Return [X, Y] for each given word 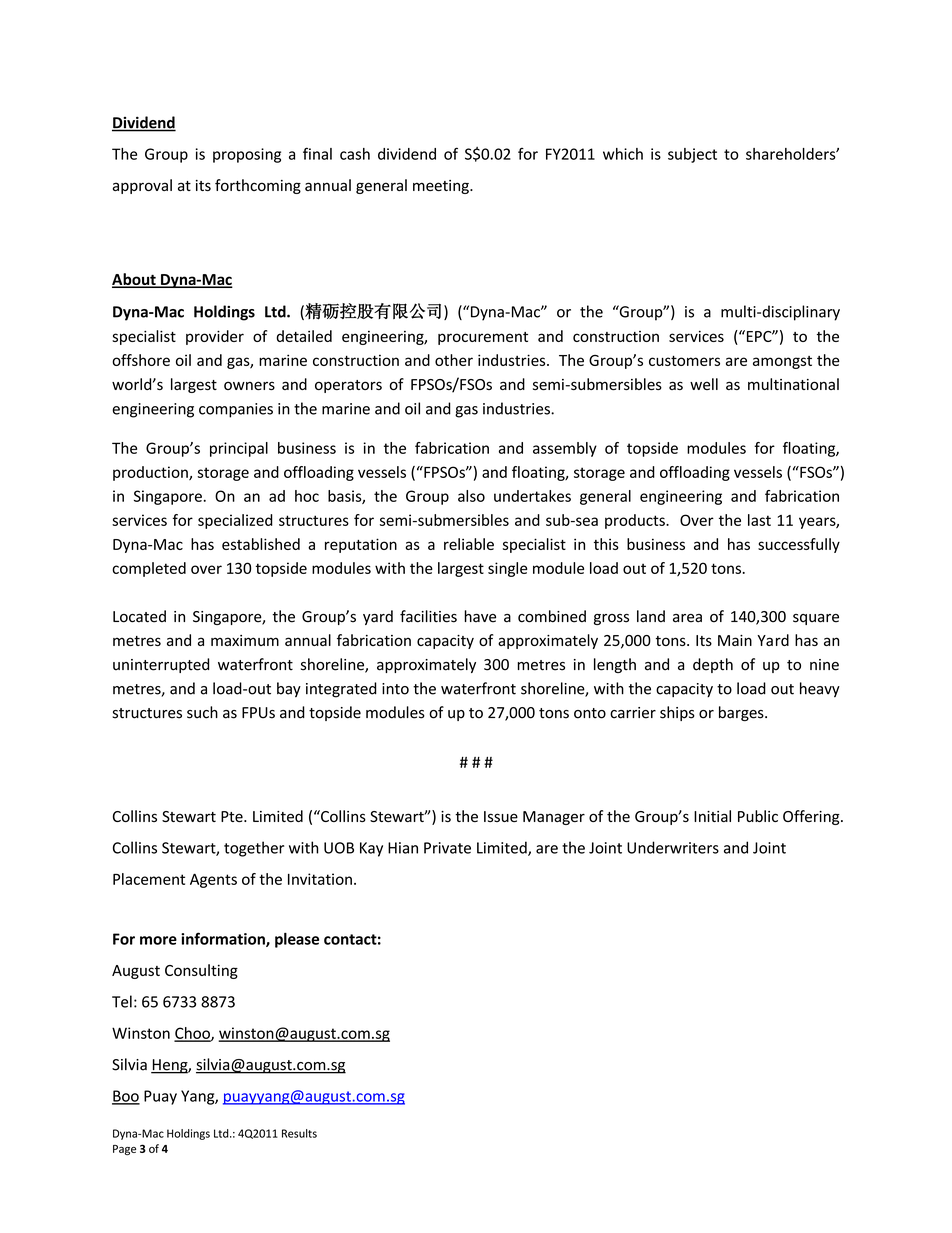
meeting [442, 187]
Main [735, 640]
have [480, 616]
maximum [245, 640]
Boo [126, 1097]
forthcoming [258, 186]
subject [692, 155]
